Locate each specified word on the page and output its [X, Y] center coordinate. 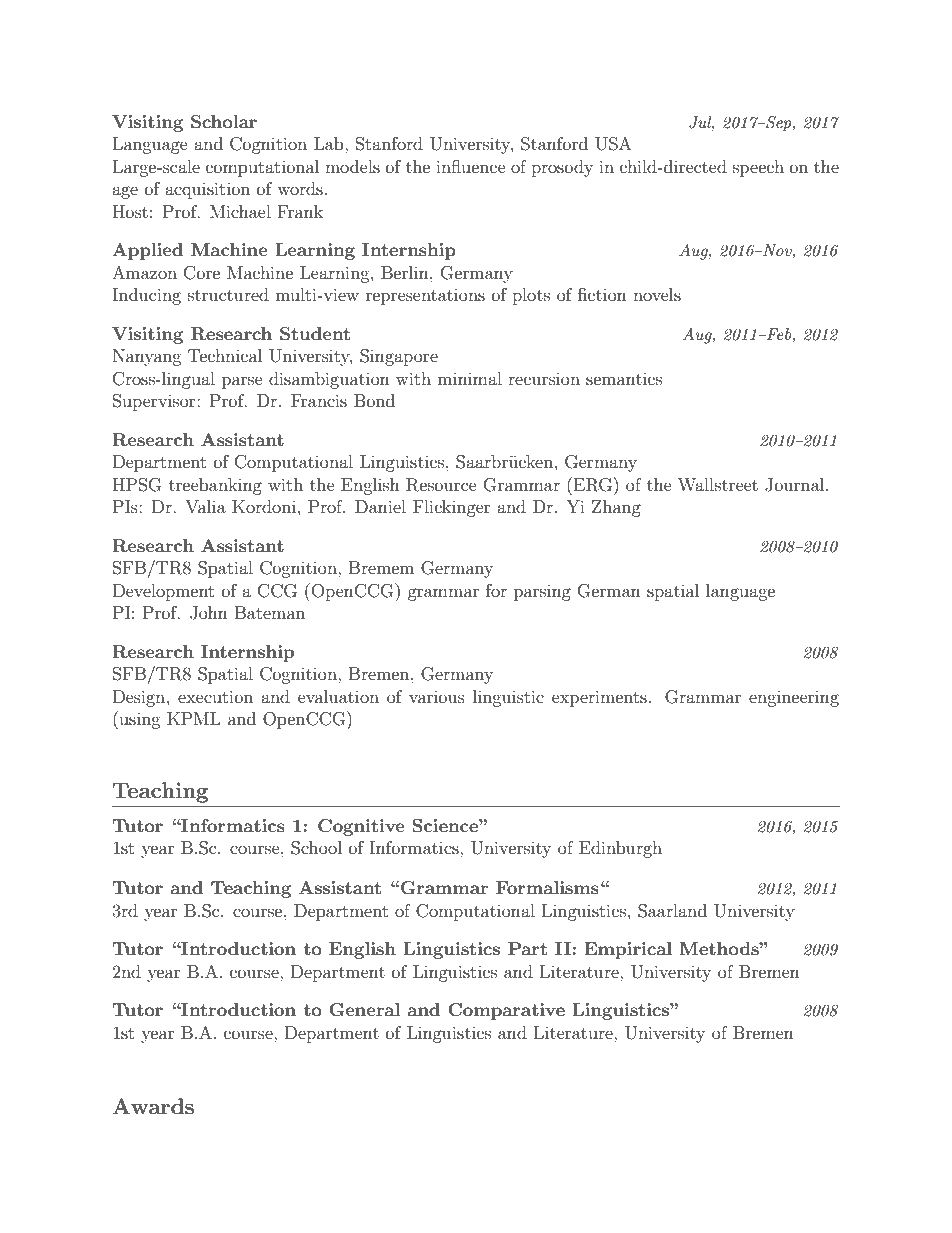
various [437, 696]
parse [242, 382]
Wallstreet [718, 484]
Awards [153, 1106]
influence [471, 166]
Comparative [506, 1011]
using [139, 720]
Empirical [628, 950]
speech [758, 168]
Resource [441, 485]
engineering [794, 698]
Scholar [224, 122]
